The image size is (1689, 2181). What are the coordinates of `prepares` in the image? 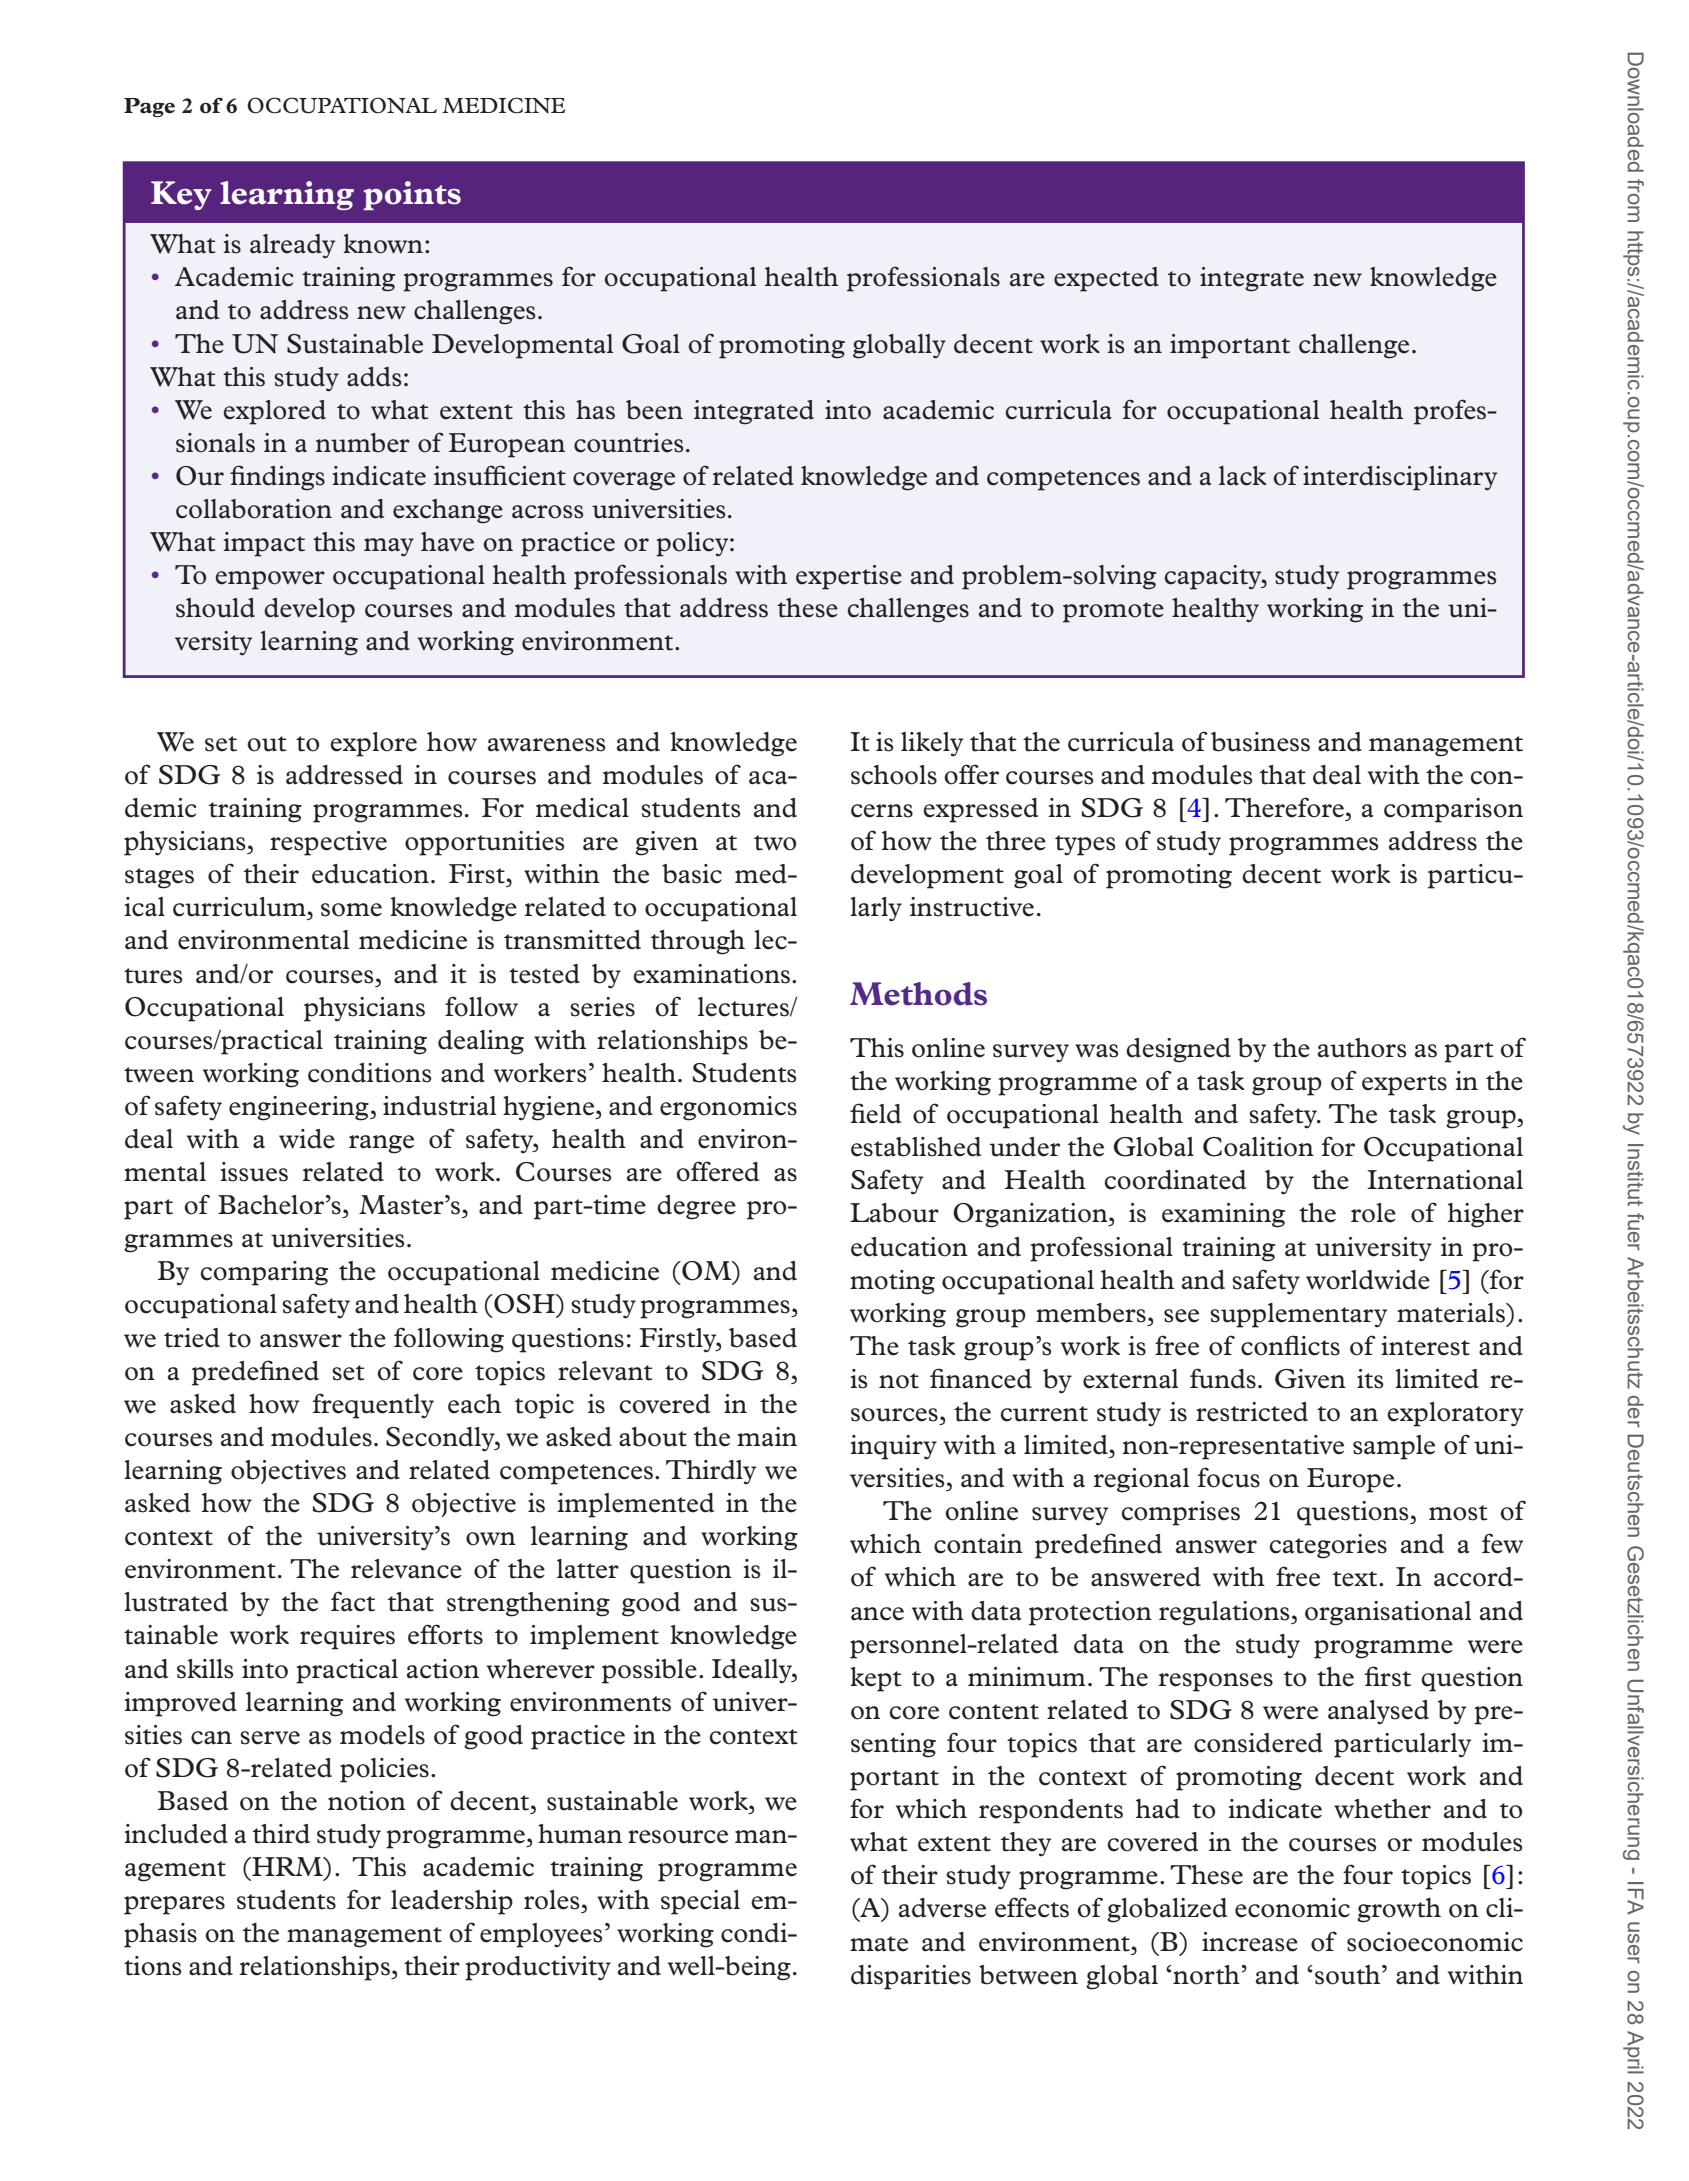 It's located at (174, 1905).
